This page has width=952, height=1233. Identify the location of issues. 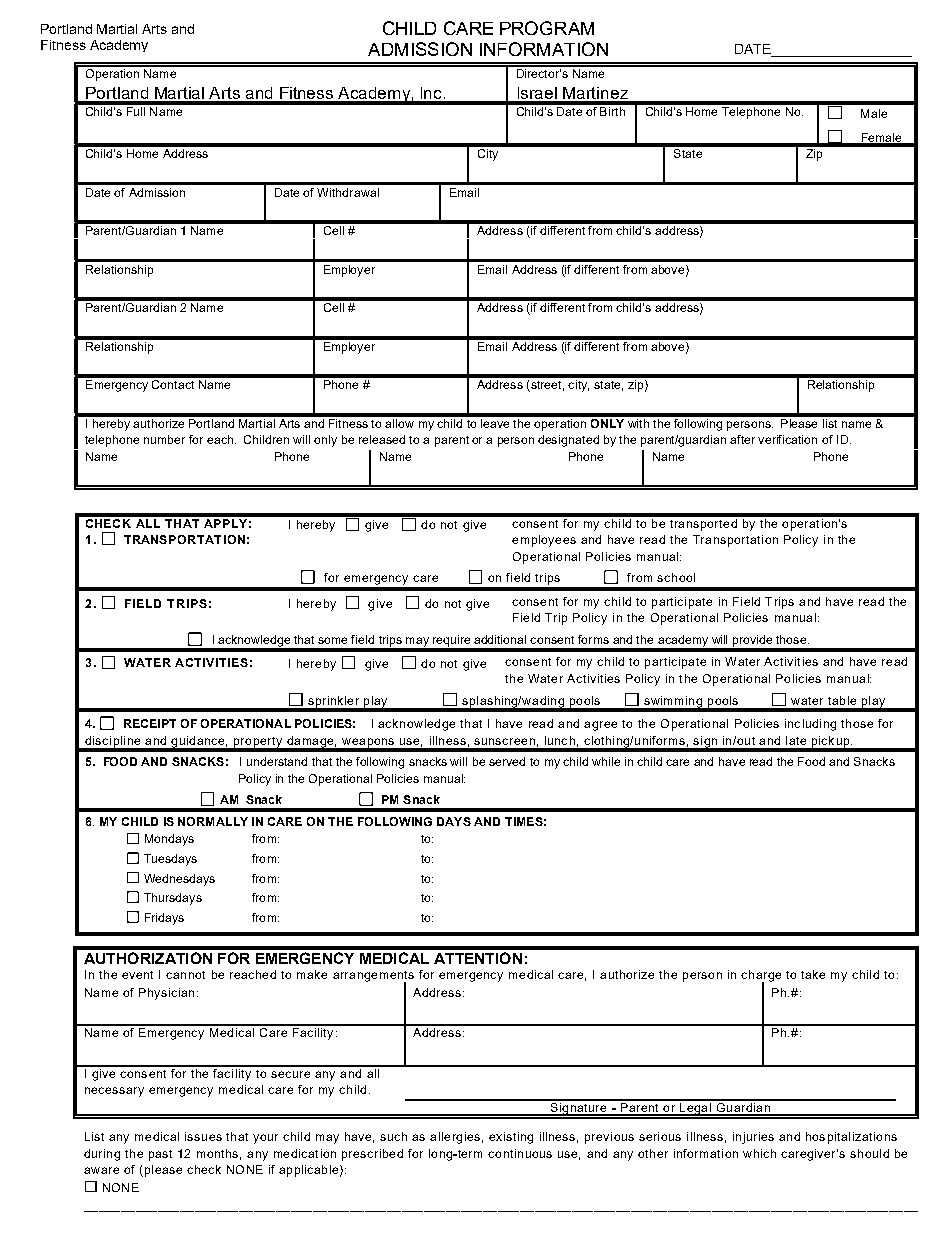
(203, 1136).
